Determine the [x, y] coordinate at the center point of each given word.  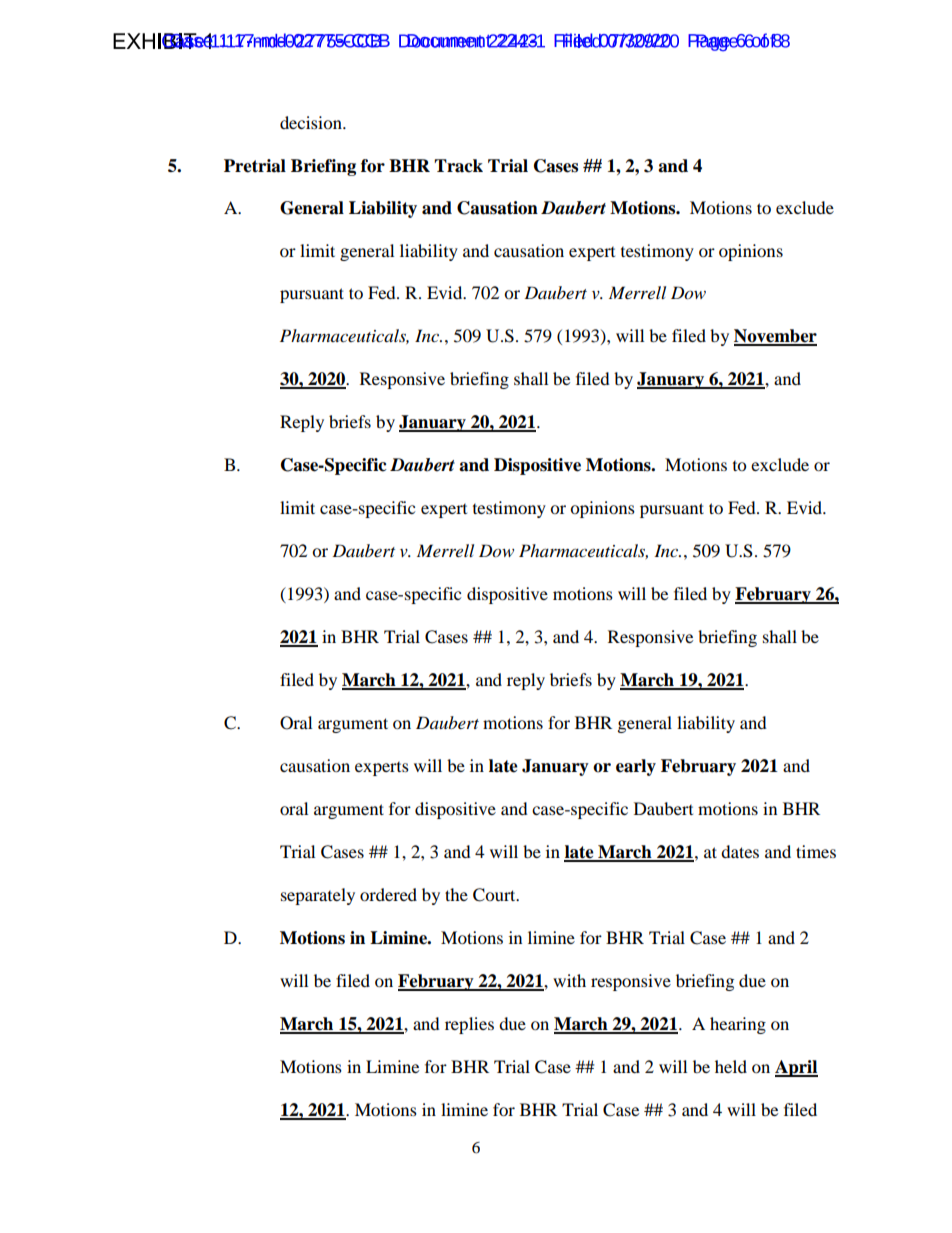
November [775, 337]
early [636, 767]
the [456, 894]
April [796, 1068]
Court [495, 895]
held [731, 1066]
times [816, 851]
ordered [388, 894]
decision [312, 122]
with [569, 980]
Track [458, 166]
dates [740, 851]
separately [318, 896]
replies [469, 1025]
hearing [738, 1025]
